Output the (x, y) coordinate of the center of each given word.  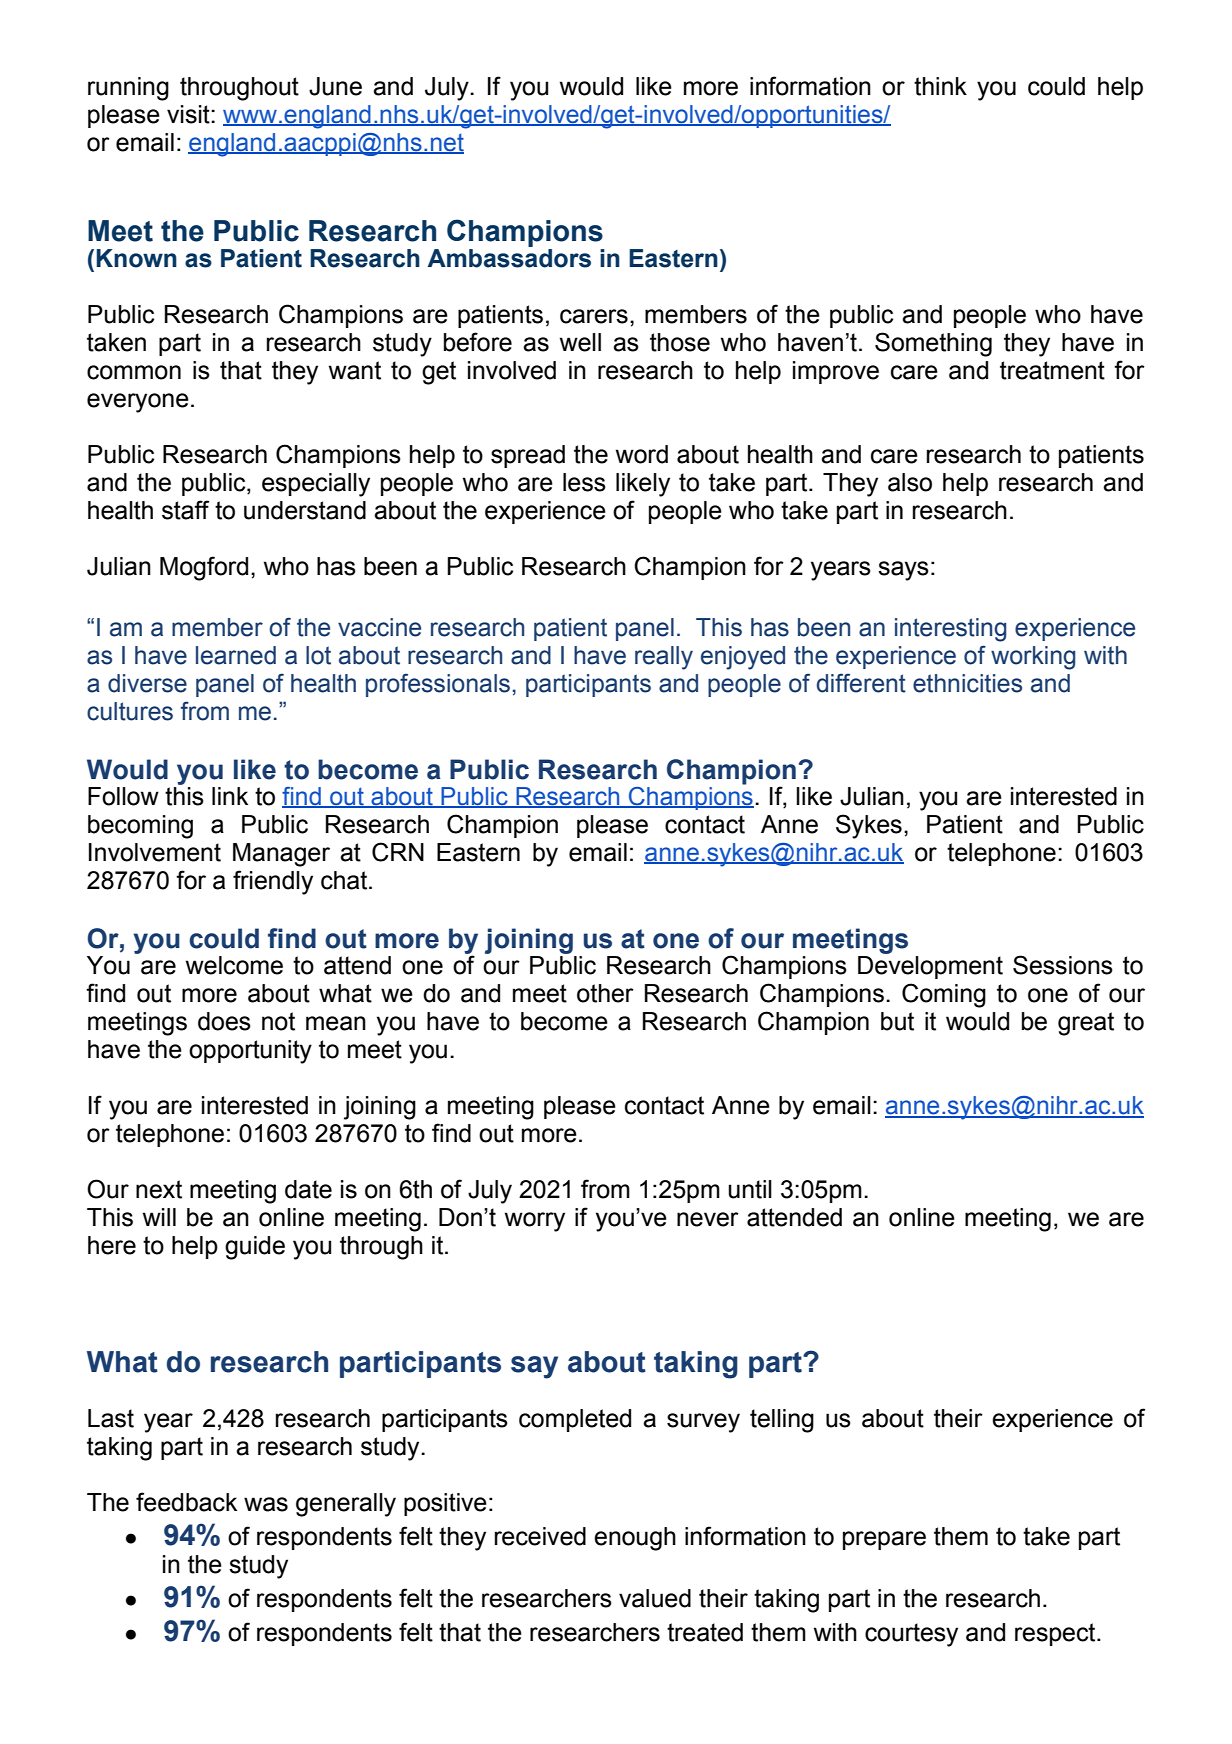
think (940, 86)
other (605, 993)
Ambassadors (509, 258)
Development (930, 967)
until (750, 1189)
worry (535, 1222)
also (910, 482)
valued (655, 1598)
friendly (273, 882)
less (584, 482)
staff (185, 510)
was (266, 1504)
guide (255, 1248)
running (128, 89)
